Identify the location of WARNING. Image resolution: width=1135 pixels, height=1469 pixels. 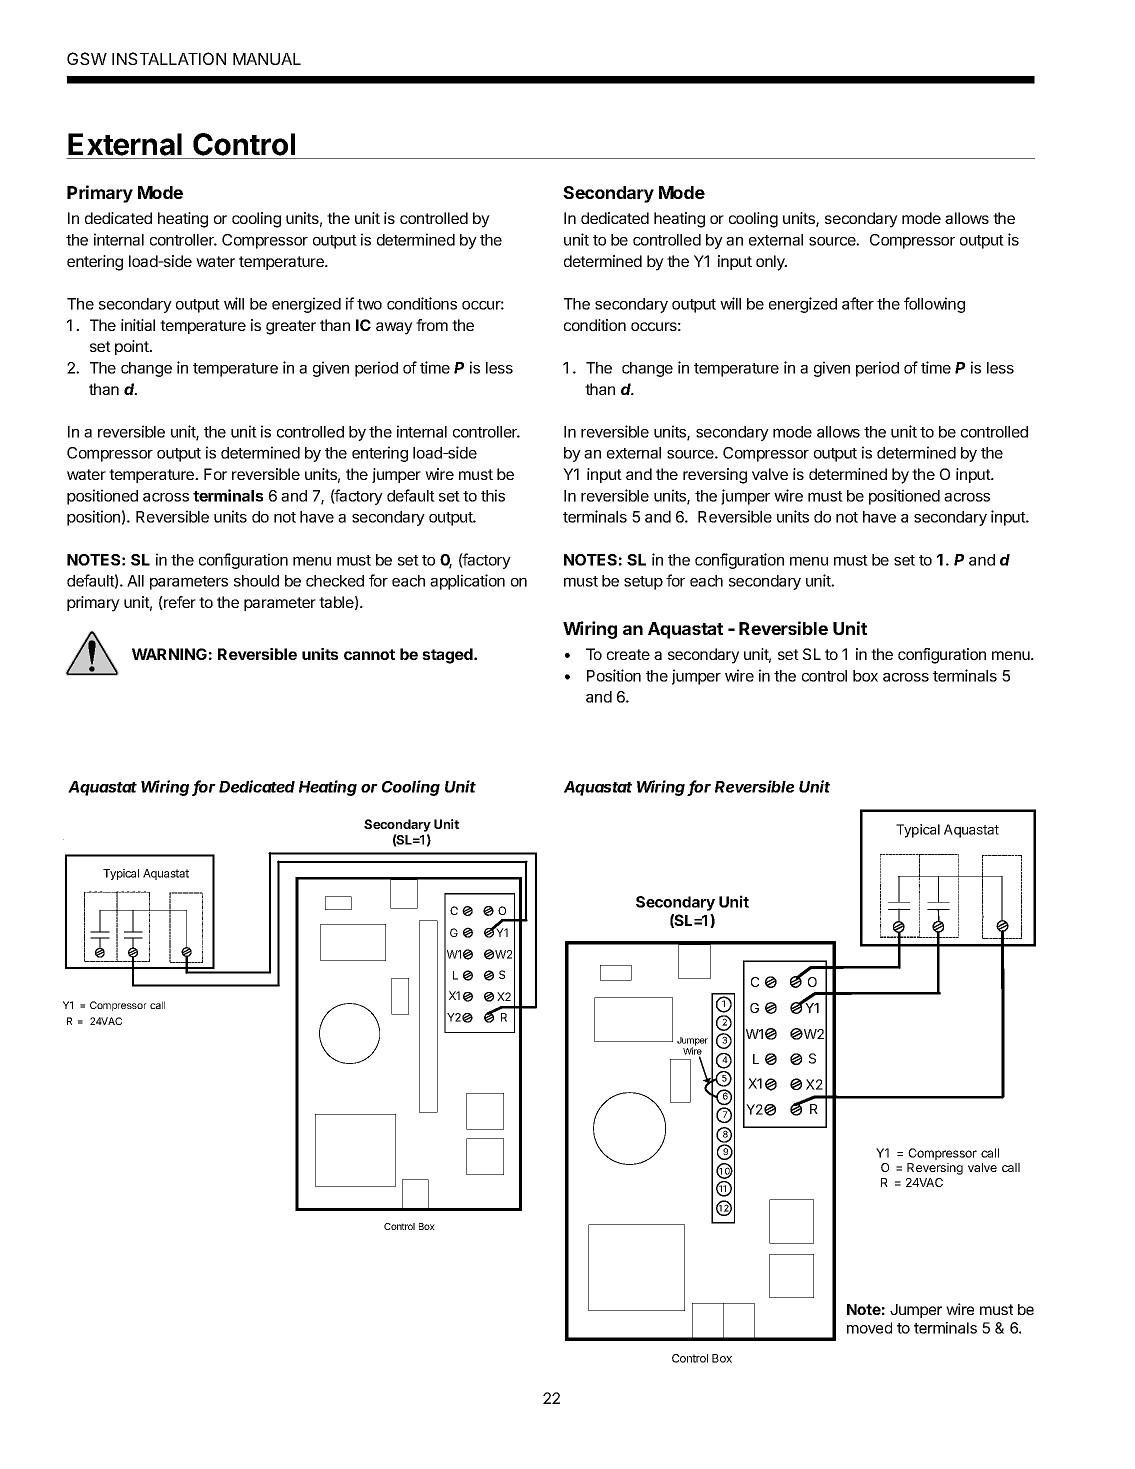
(169, 654).
